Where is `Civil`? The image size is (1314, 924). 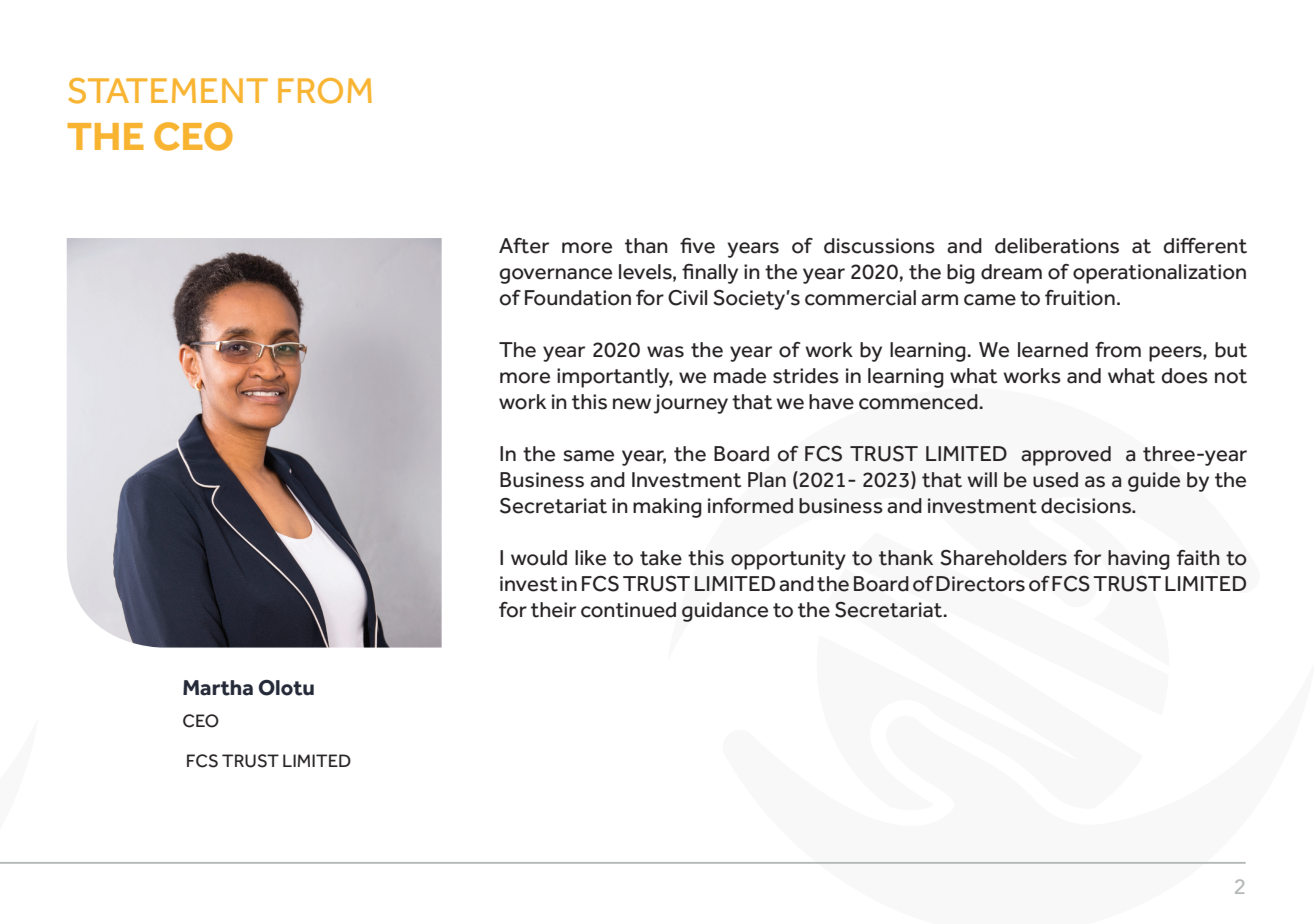 Civil is located at coordinates (687, 298).
